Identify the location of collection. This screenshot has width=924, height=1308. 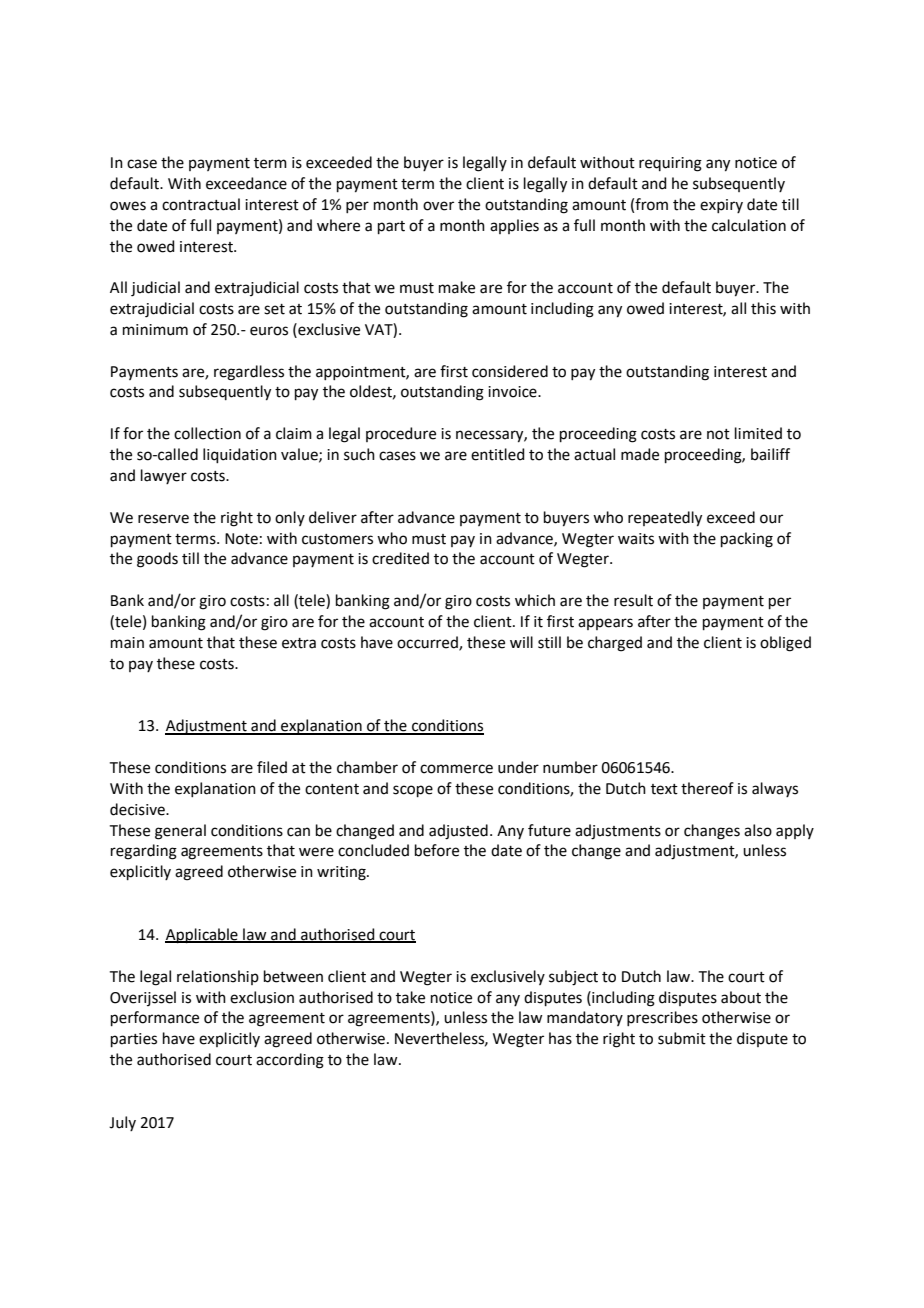
(207, 433).
